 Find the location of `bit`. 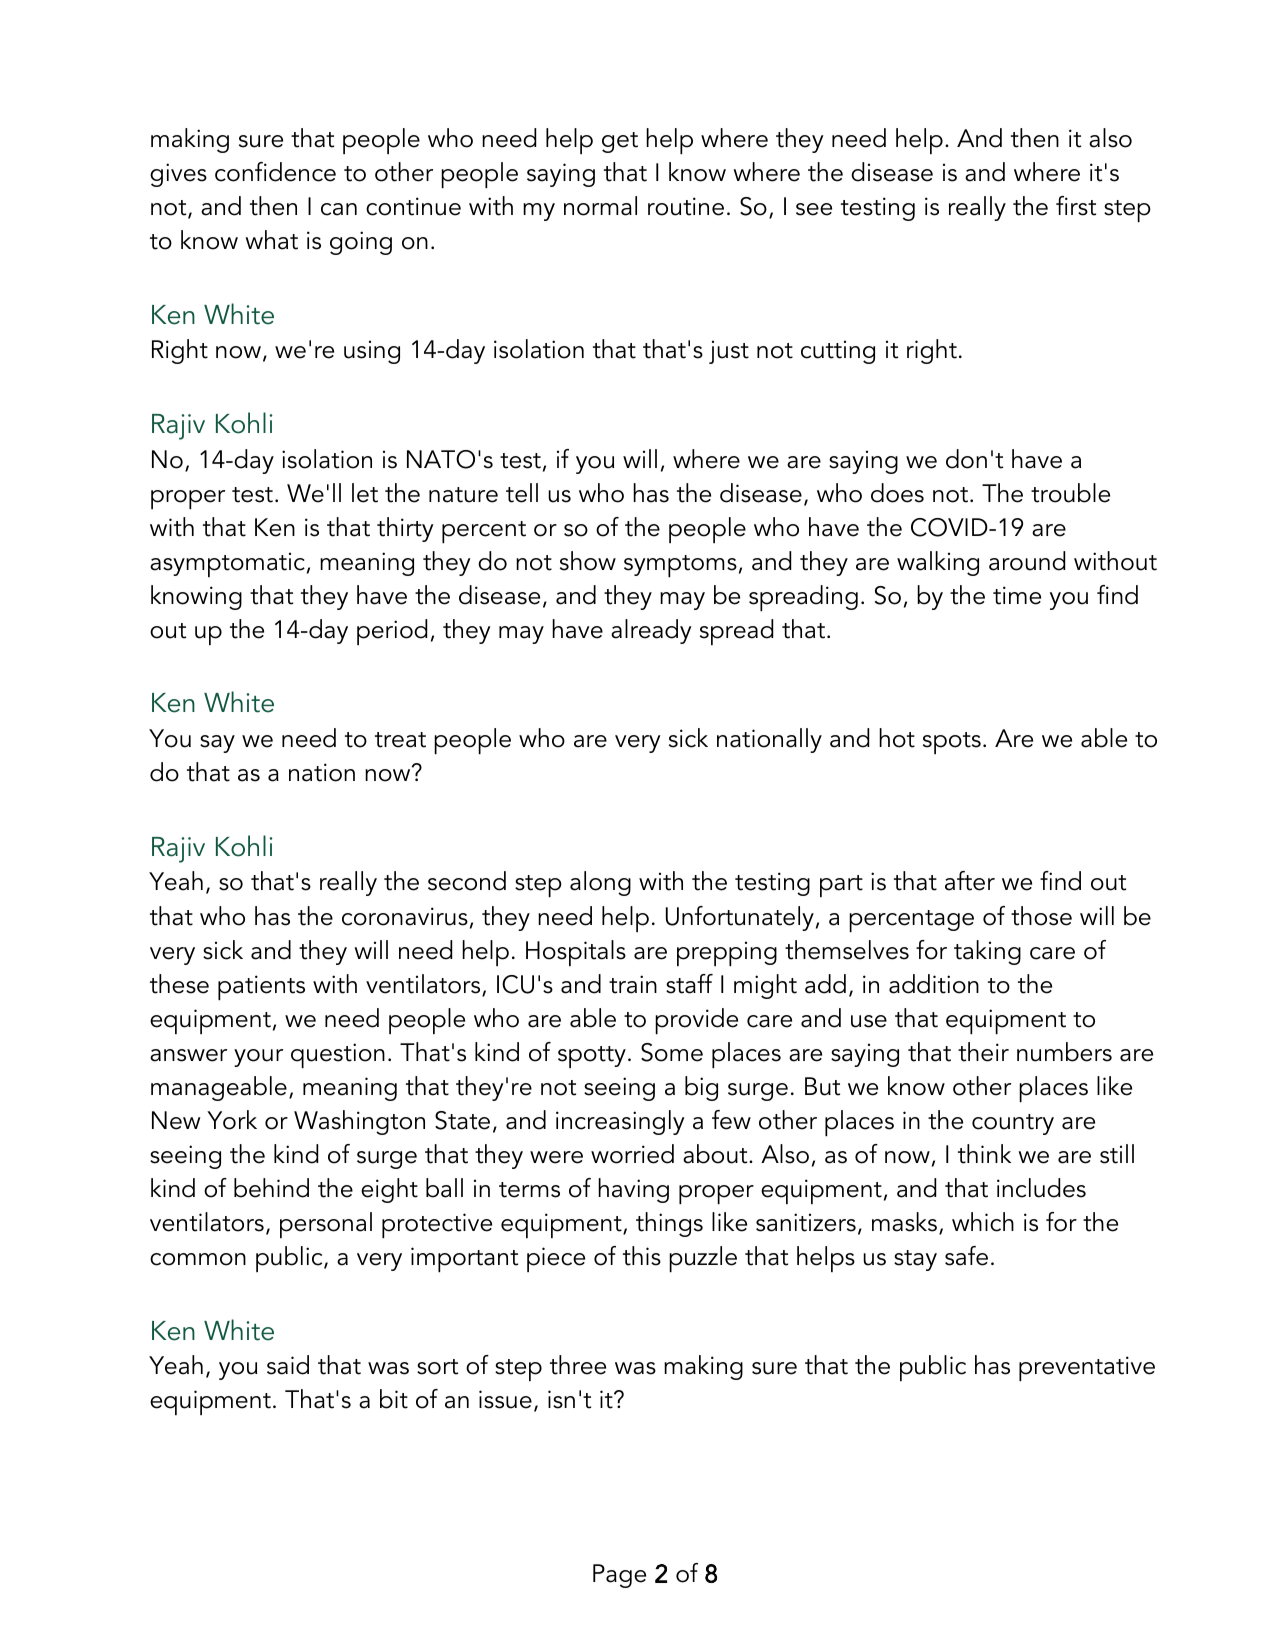

bit is located at coordinates (394, 1399).
